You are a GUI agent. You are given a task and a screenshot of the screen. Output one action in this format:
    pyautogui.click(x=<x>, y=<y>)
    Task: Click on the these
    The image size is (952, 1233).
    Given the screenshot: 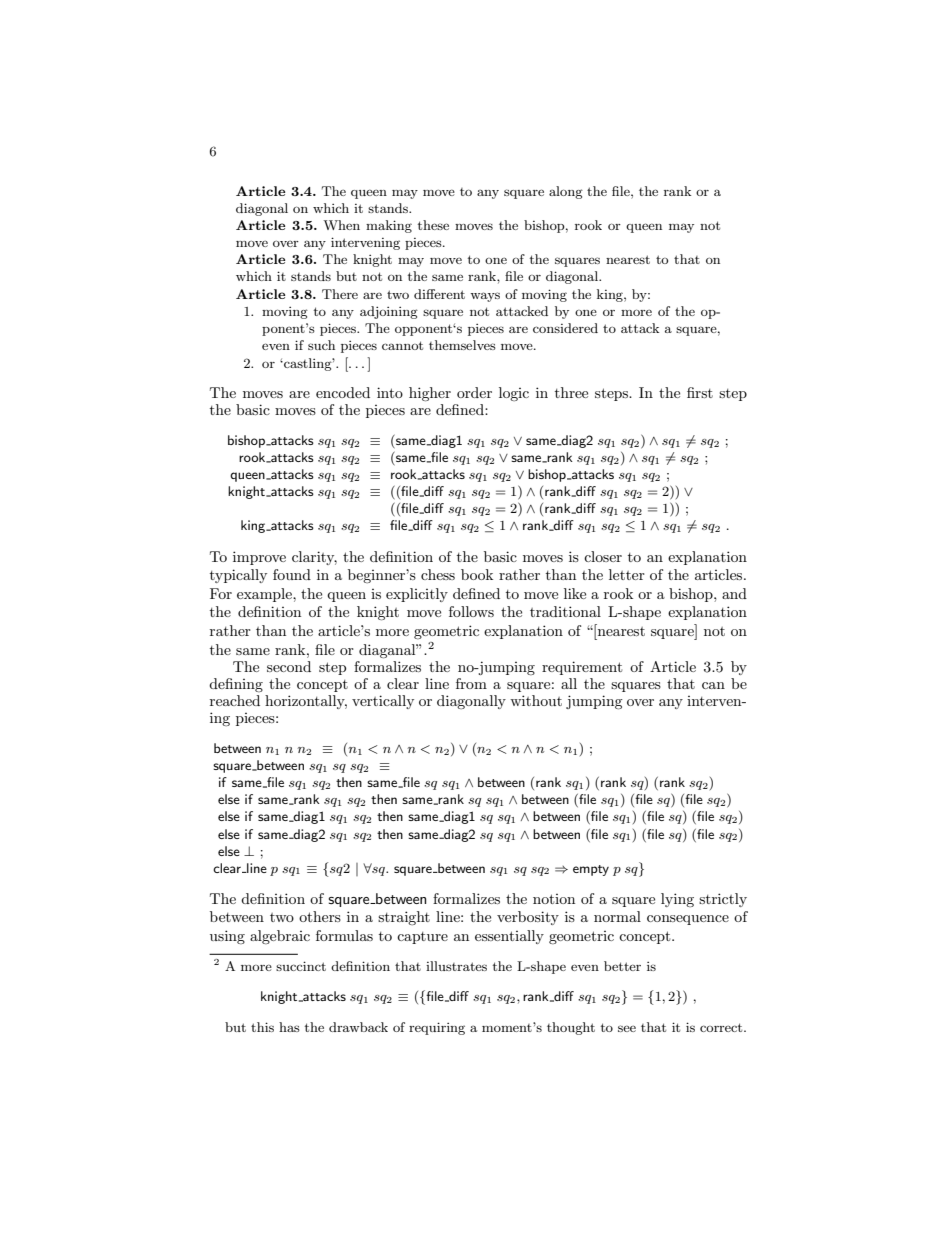 What is the action you would take?
    pyautogui.click(x=433, y=225)
